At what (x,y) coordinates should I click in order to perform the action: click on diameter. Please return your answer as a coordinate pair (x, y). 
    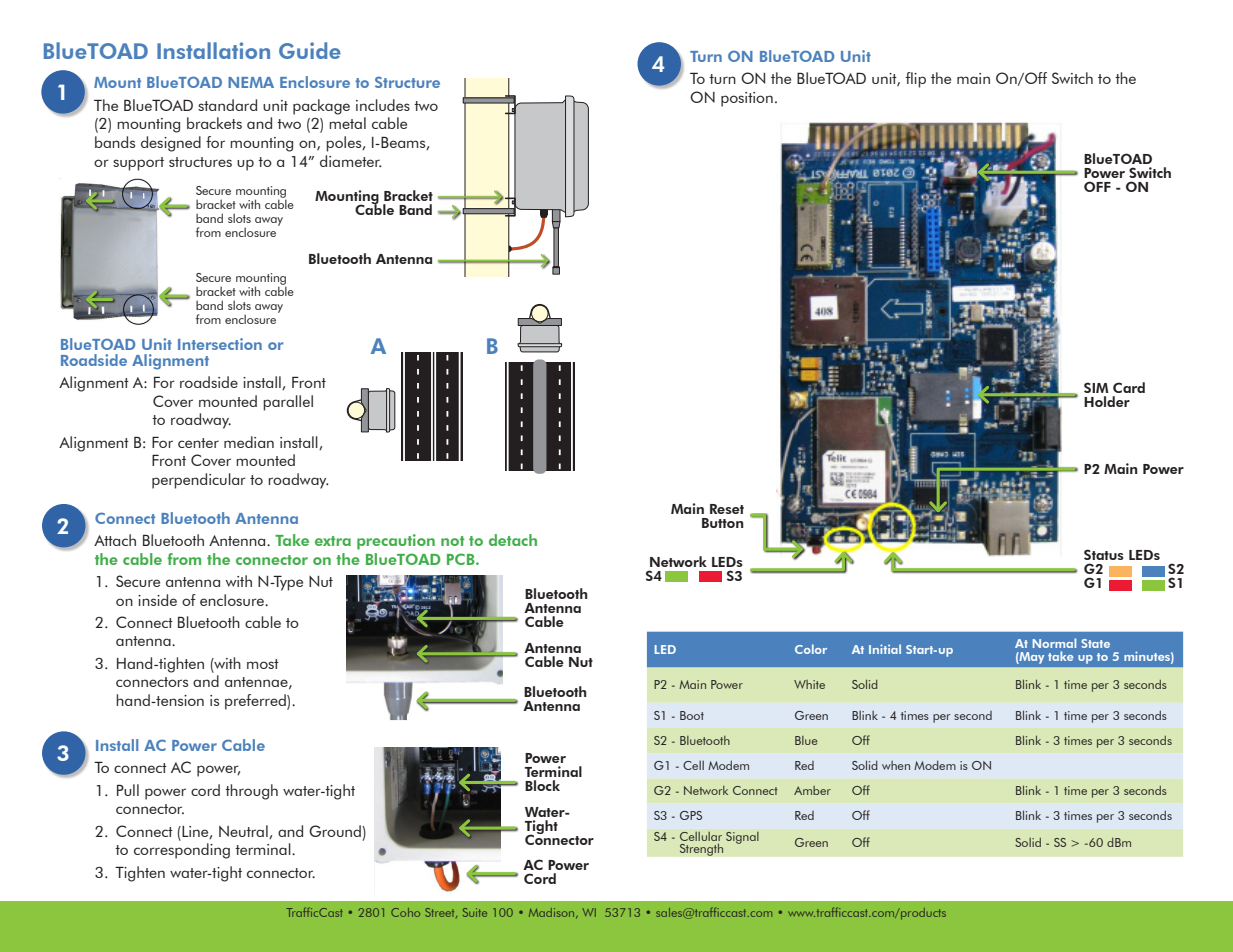
    Looking at the image, I should click on (351, 161).
